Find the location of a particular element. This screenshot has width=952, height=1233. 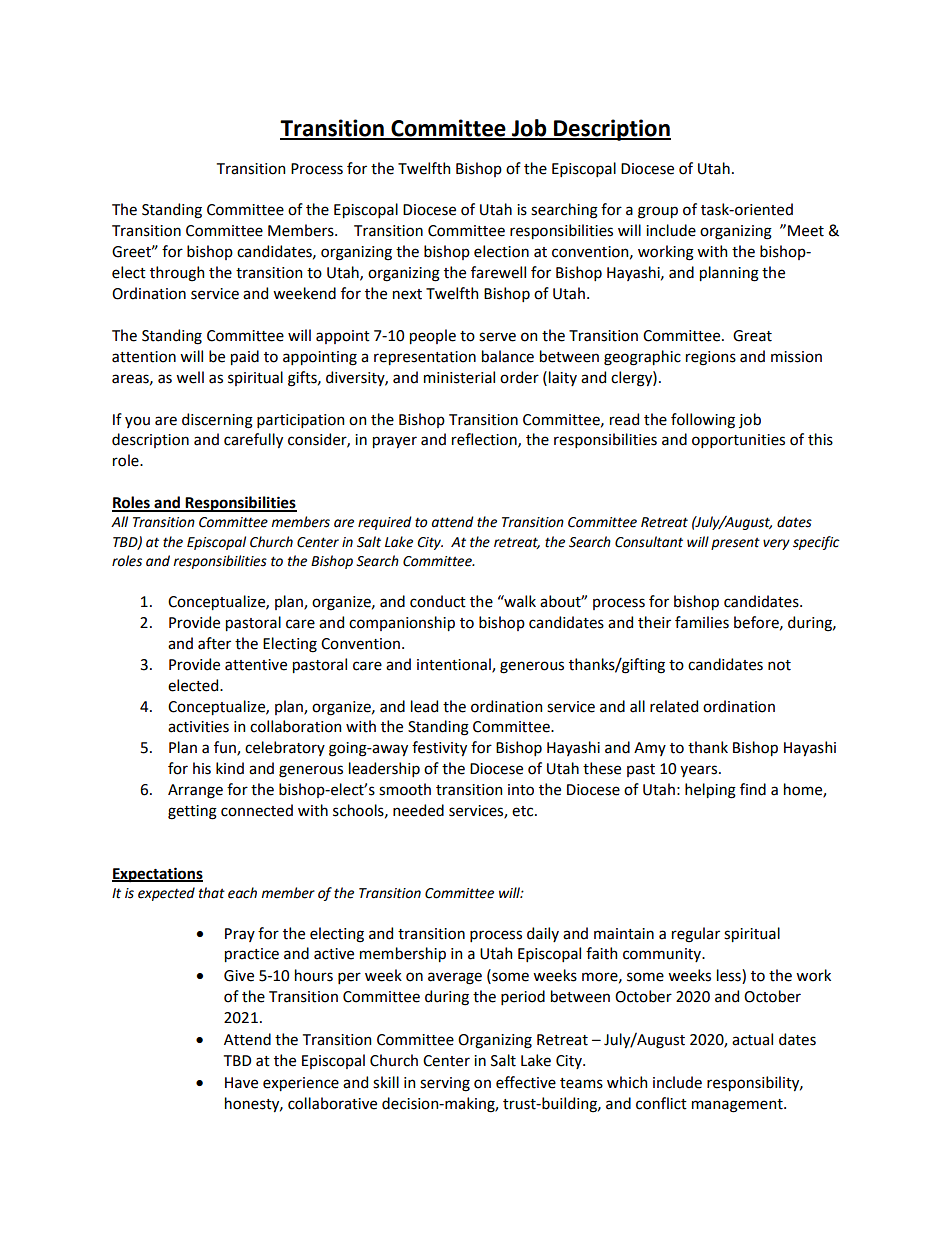

Have is located at coordinates (241, 1083).
